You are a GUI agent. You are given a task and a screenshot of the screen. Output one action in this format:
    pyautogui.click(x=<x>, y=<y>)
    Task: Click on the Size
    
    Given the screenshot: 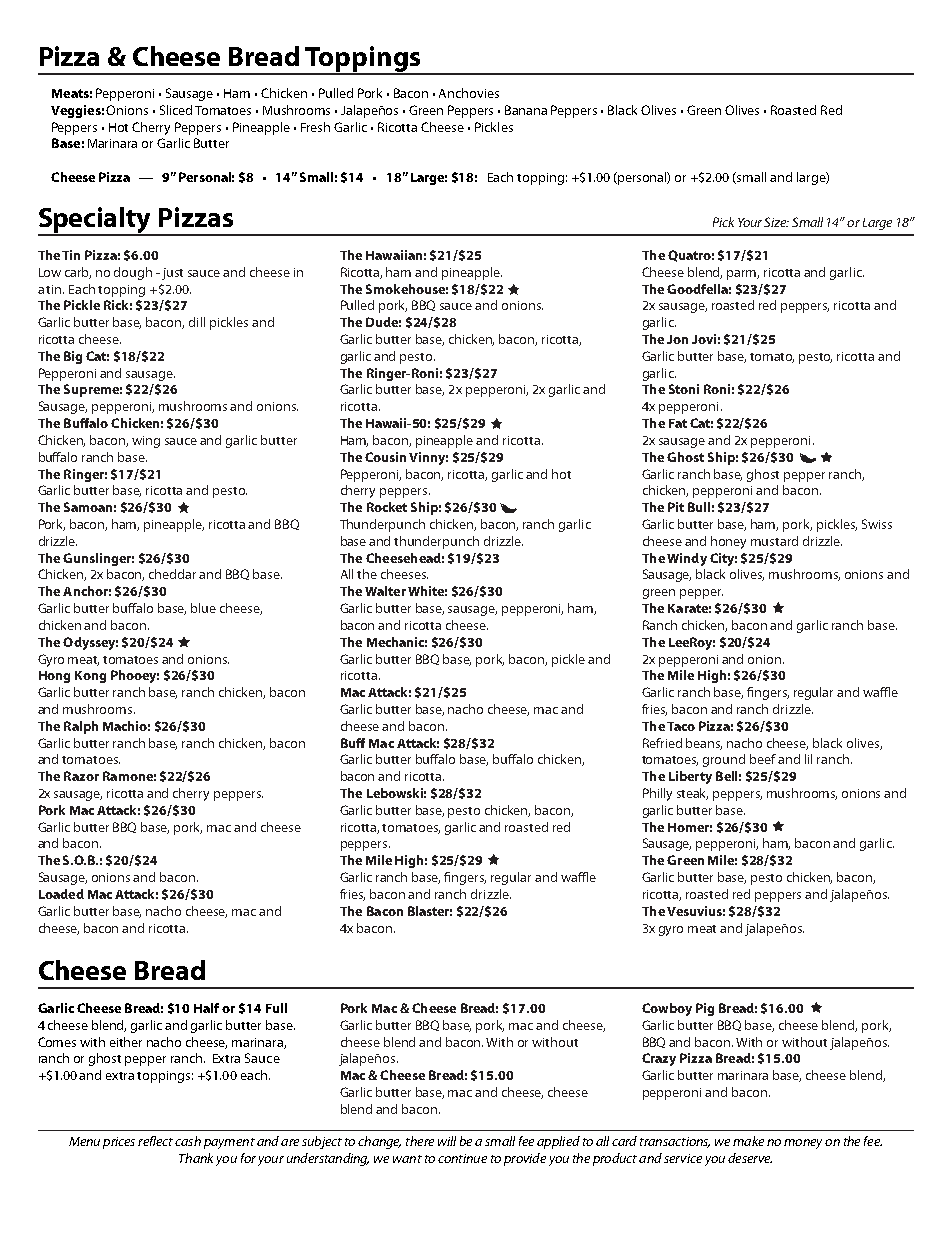 What is the action you would take?
    pyautogui.click(x=776, y=222)
